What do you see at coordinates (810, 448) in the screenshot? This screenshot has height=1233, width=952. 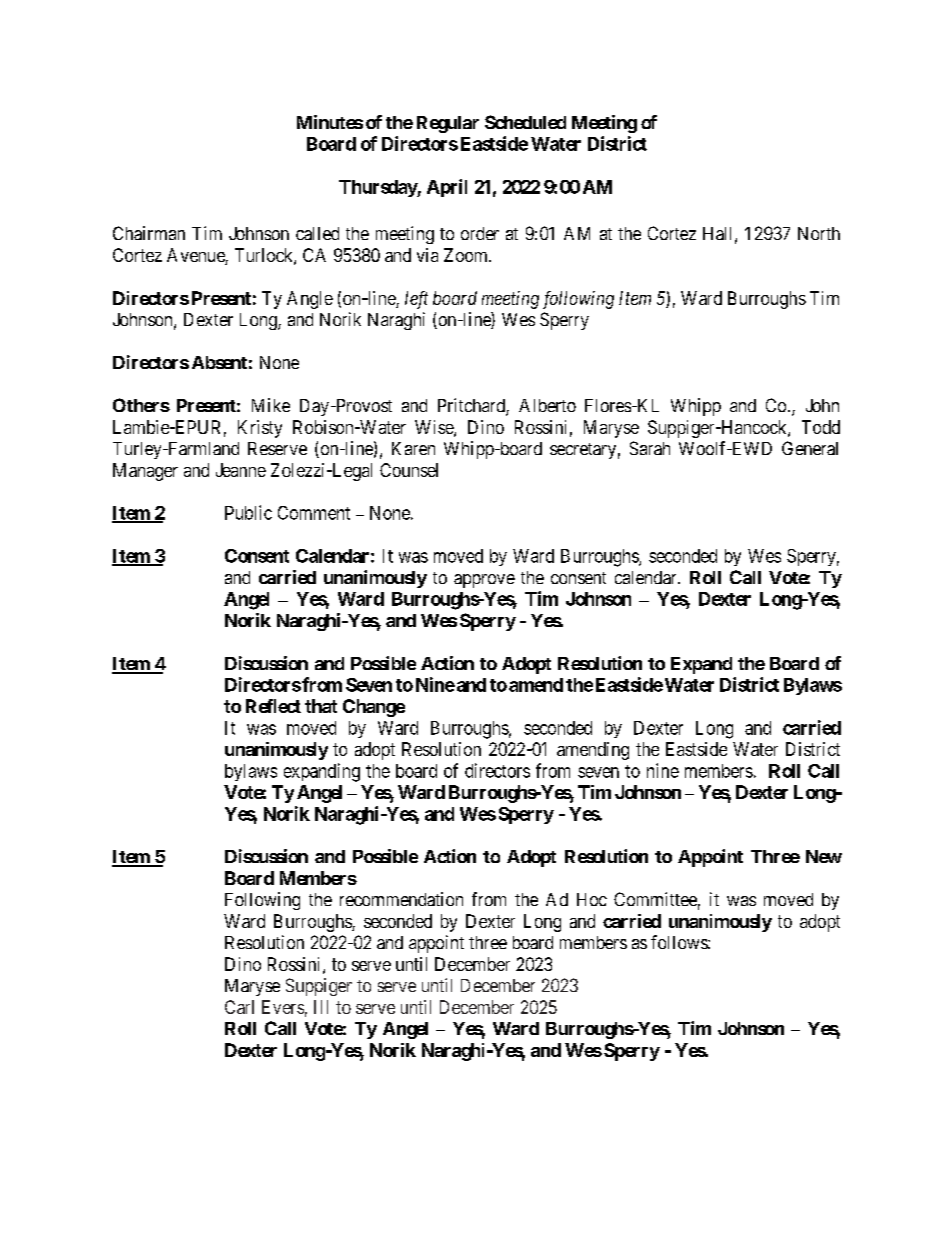 I see `General` at bounding box center [810, 448].
